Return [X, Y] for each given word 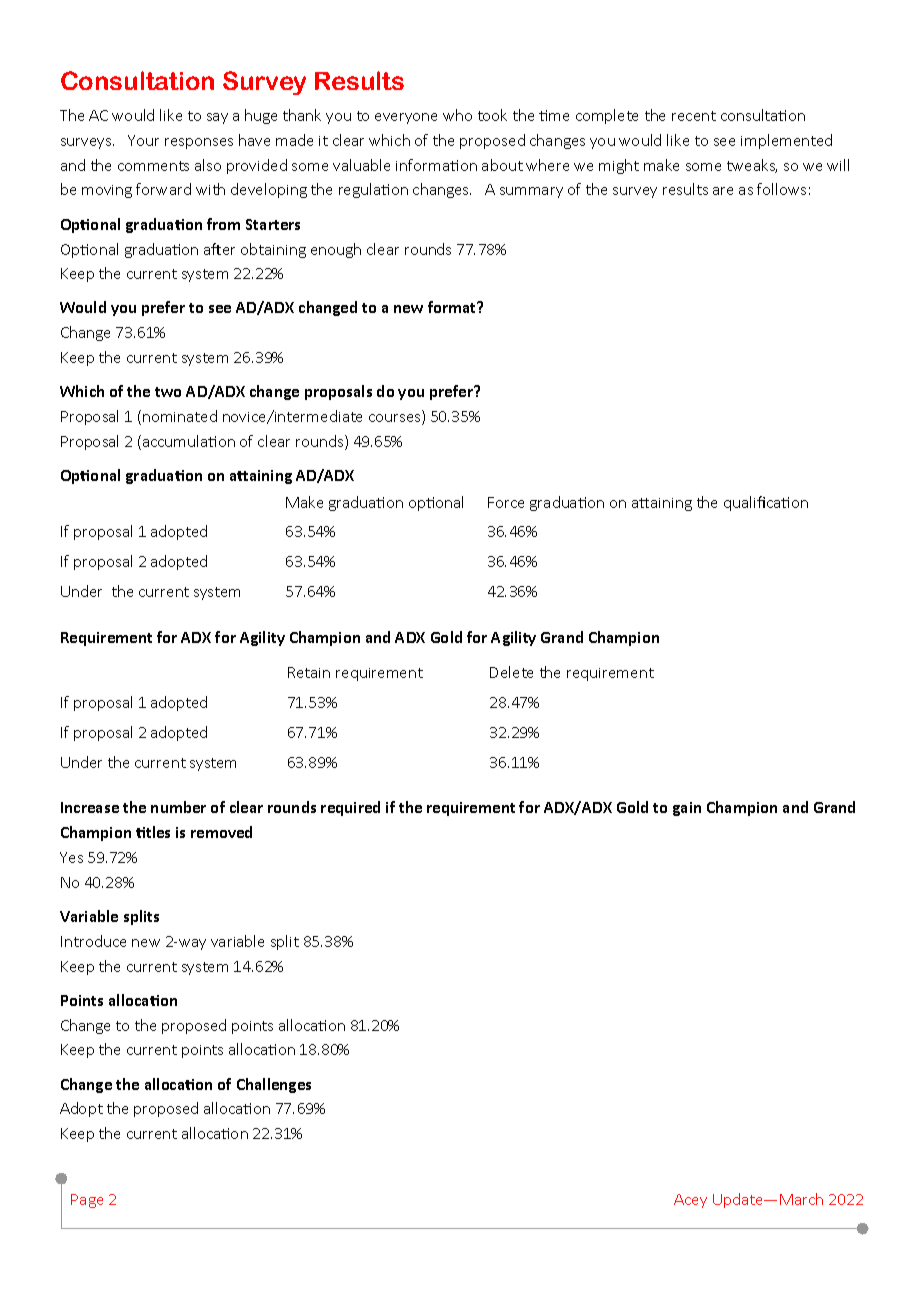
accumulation [189, 441]
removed [221, 832]
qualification [766, 503]
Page [87, 1201]
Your [143, 140]
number [178, 807]
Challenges [274, 1085]
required [350, 808]
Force [506, 502]
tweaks [752, 166]
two [168, 392]
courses [396, 419]
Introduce [93, 941]
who [457, 115]
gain [687, 809]
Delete [511, 672]
